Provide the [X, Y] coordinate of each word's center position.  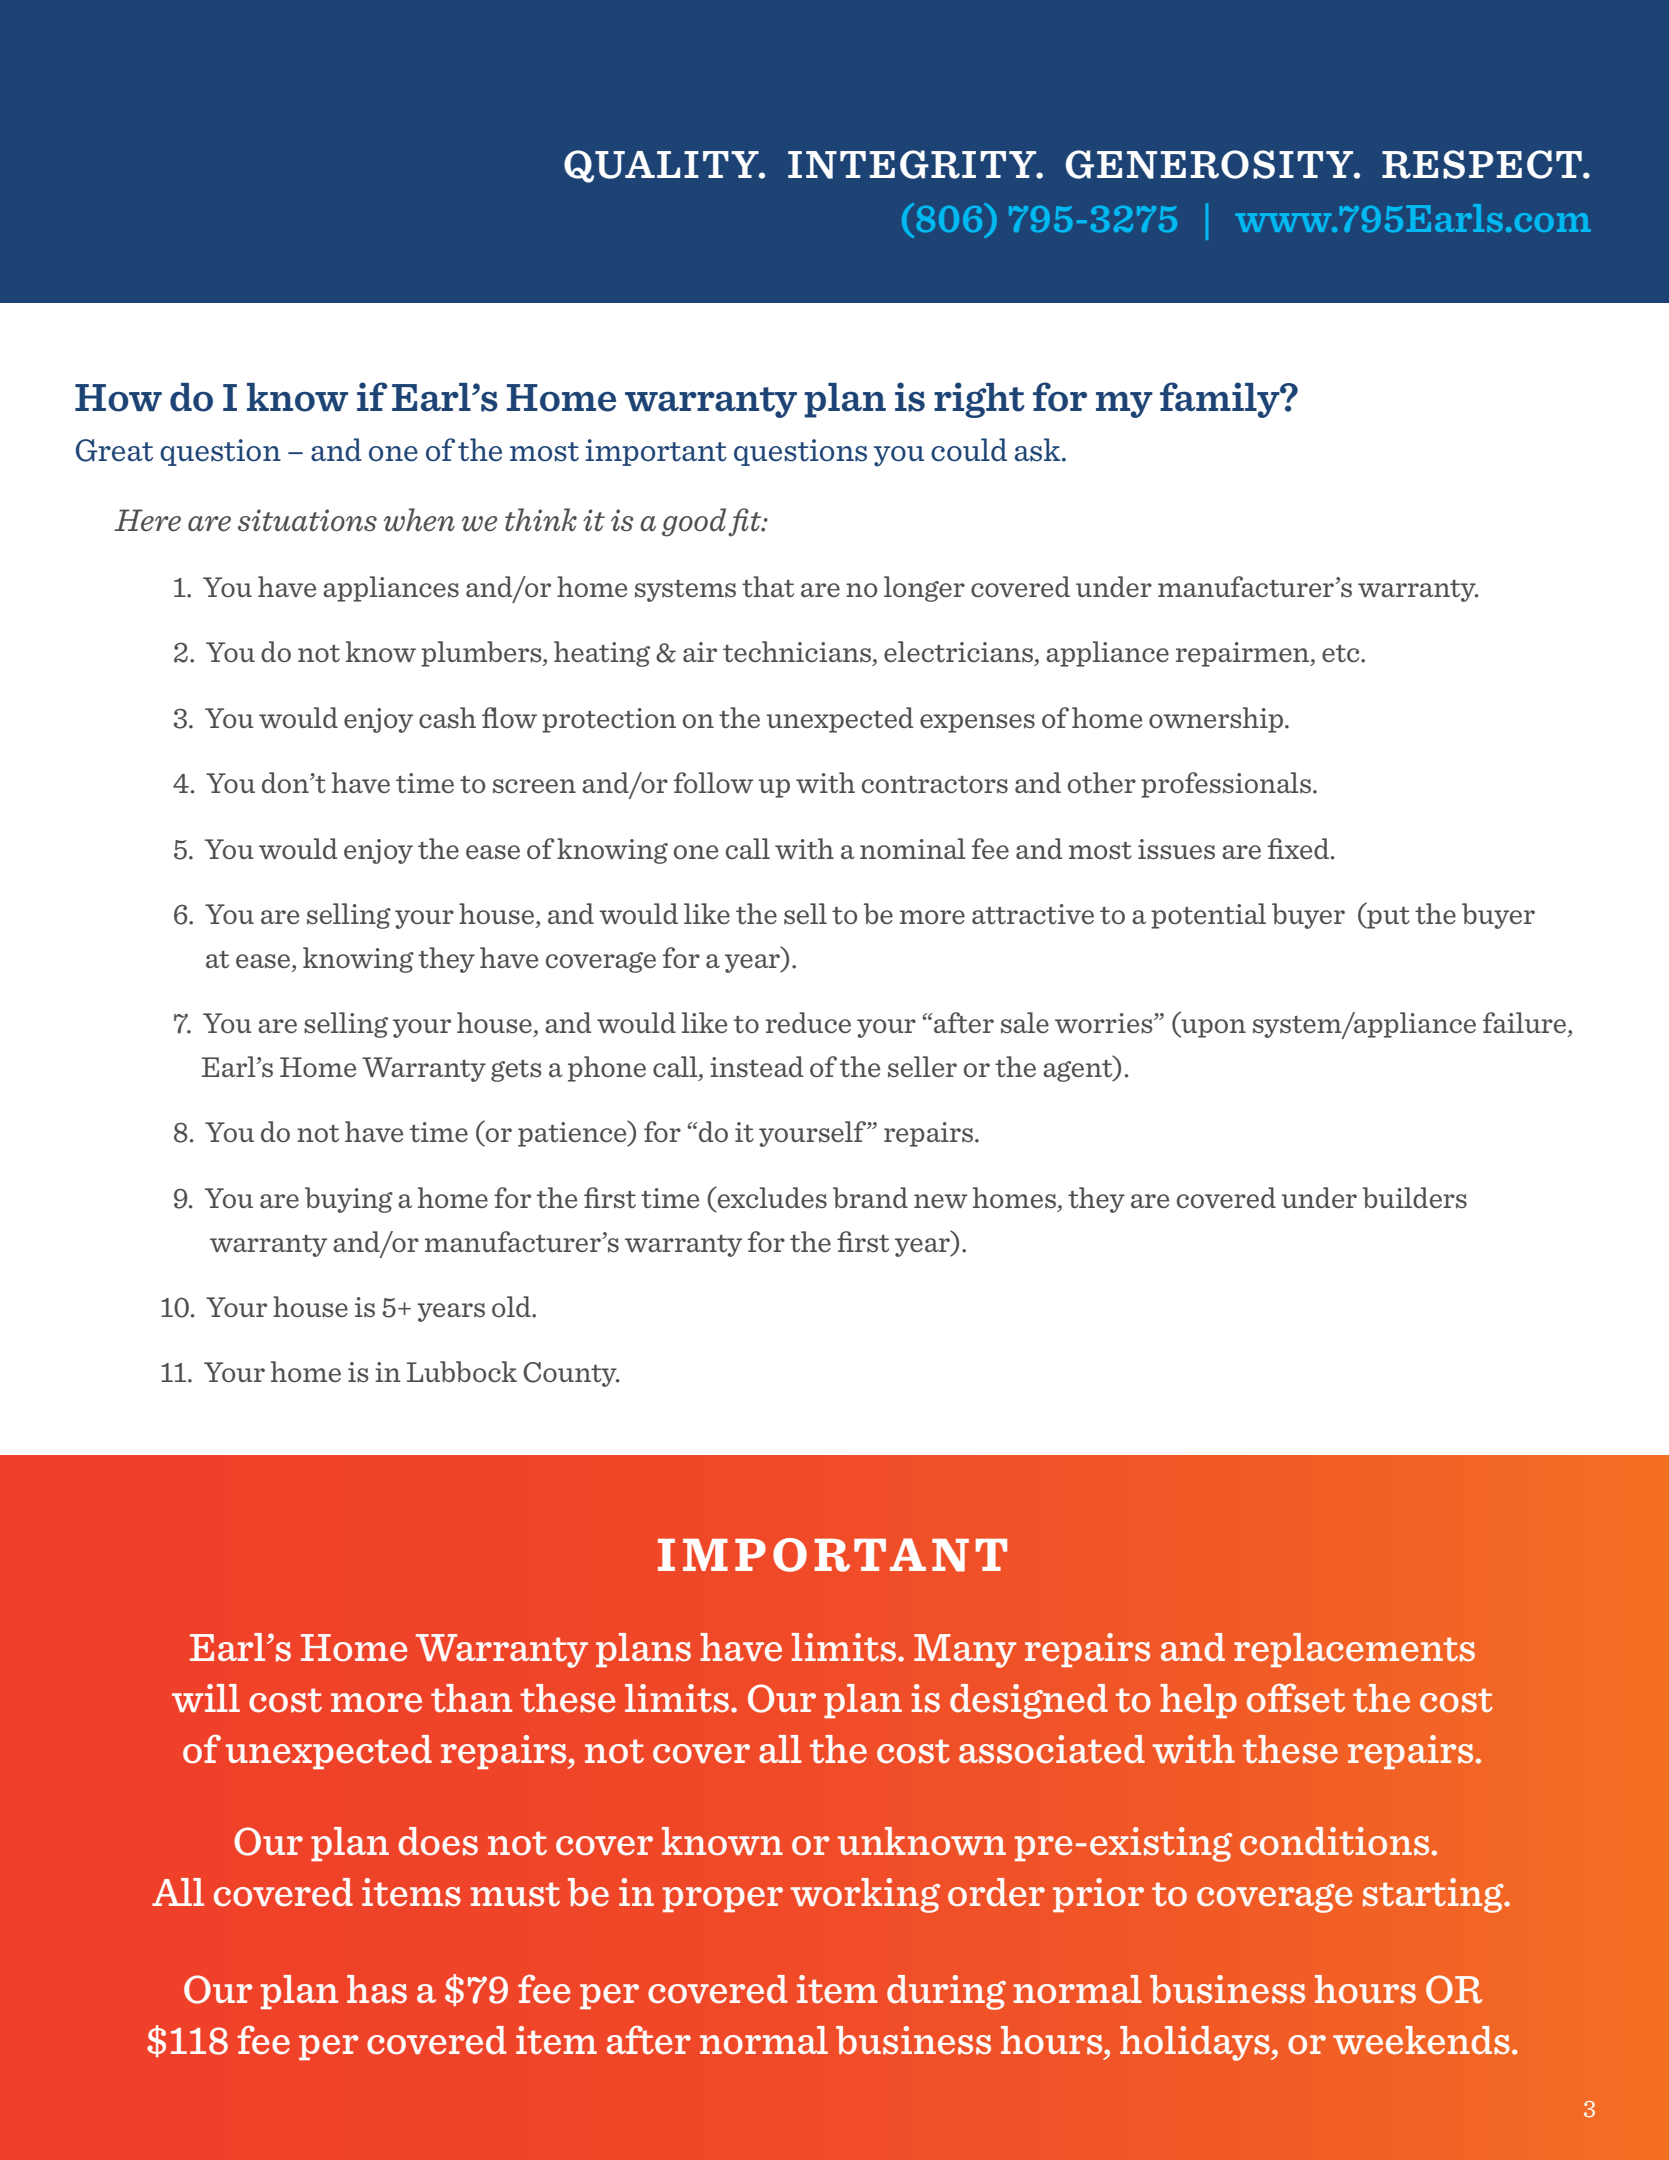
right [979, 400]
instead [756, 1066]
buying [349, 1200]
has [377, 1989]
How [118, 398]
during [946, 1992]
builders [1415, 1197]
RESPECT [1483, 164]
